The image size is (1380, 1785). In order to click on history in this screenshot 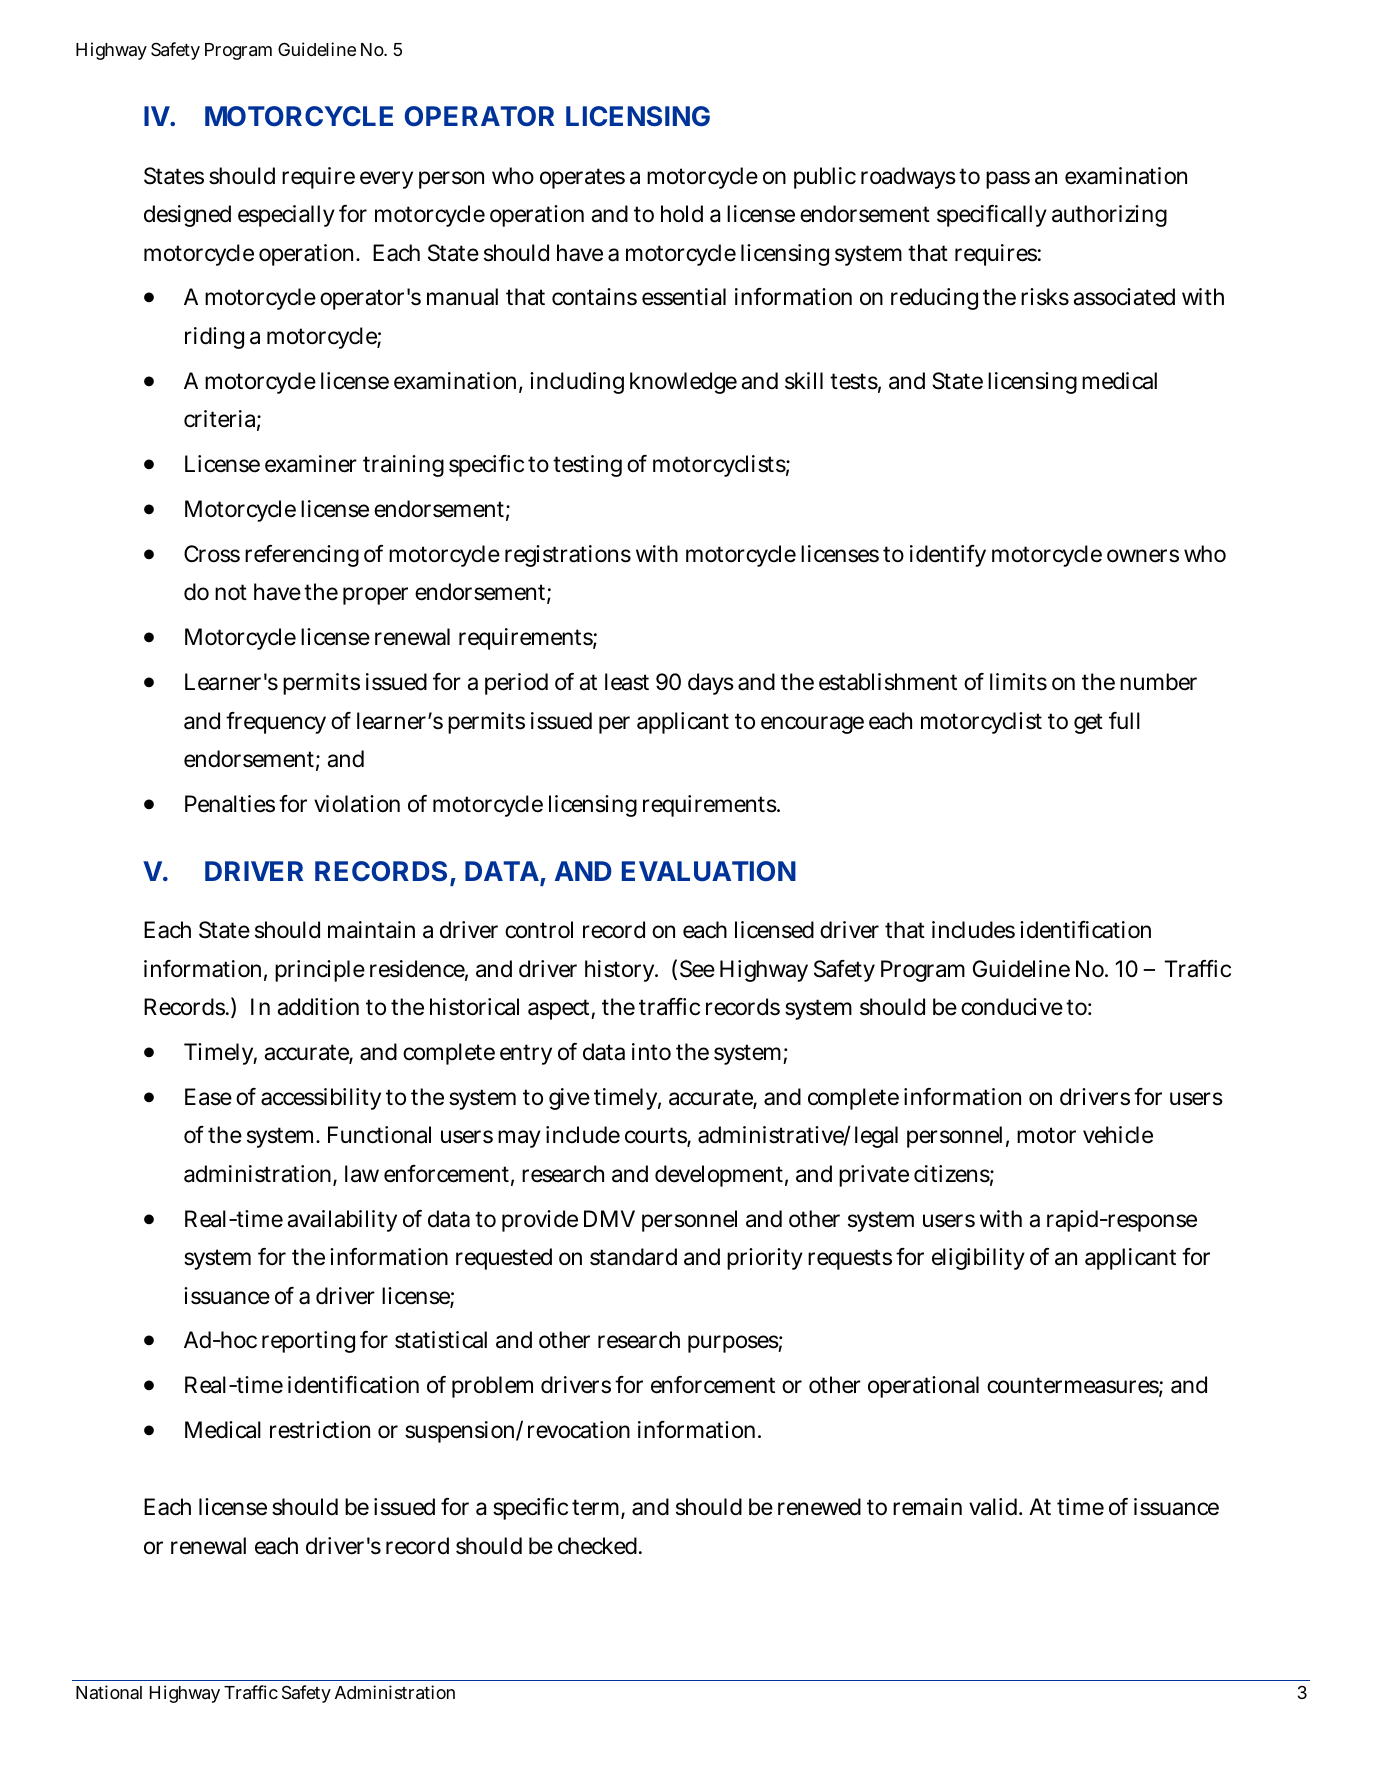, I will do `click(621, 971)`.
